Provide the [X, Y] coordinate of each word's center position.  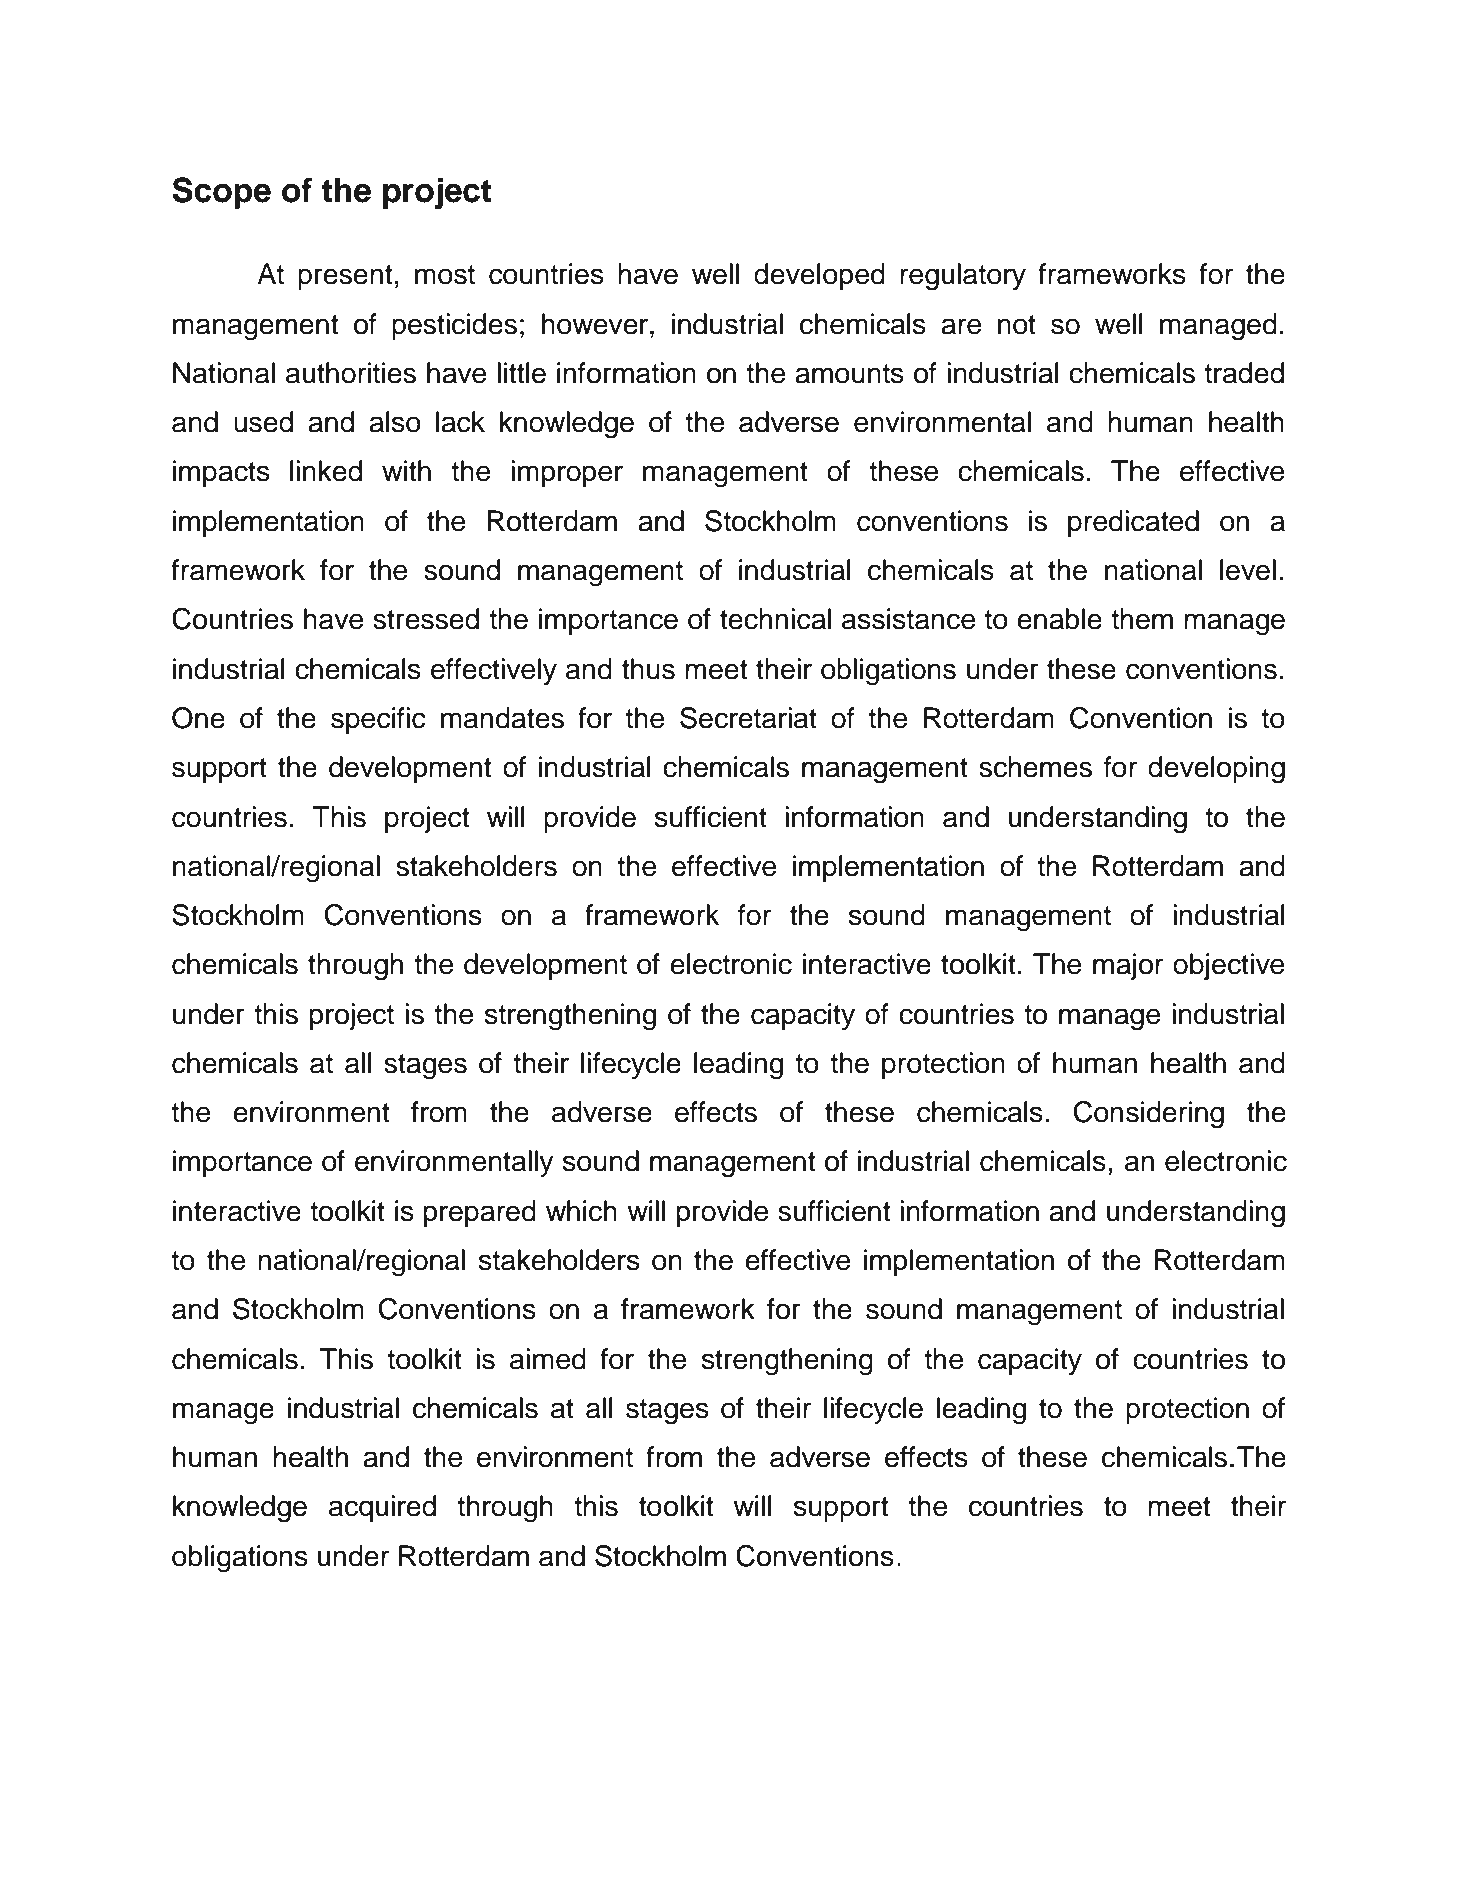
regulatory [963, 277]
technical [775, 619]
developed [819, 276]
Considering [1148, 1115]
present [345, 277]
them [1142, 619]
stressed [426, 619]
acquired [382, 1508]
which [581, 1211]
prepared [480, 1213]
